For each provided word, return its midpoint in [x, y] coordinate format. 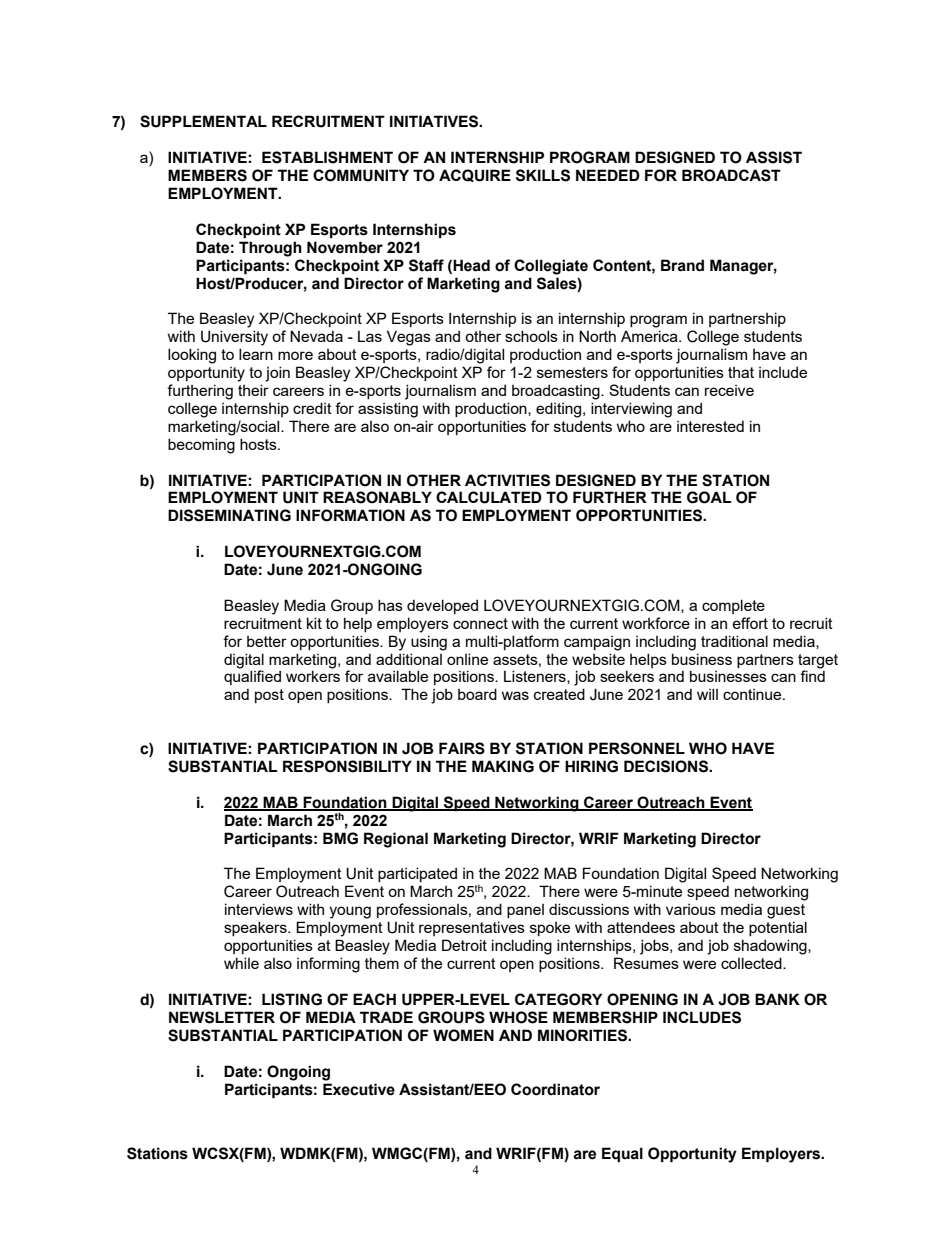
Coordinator [555, 1089]
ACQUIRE [475, 175]
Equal [622, 1155]
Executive [359, 1089]
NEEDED [608, 175]
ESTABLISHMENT [327, 157]
